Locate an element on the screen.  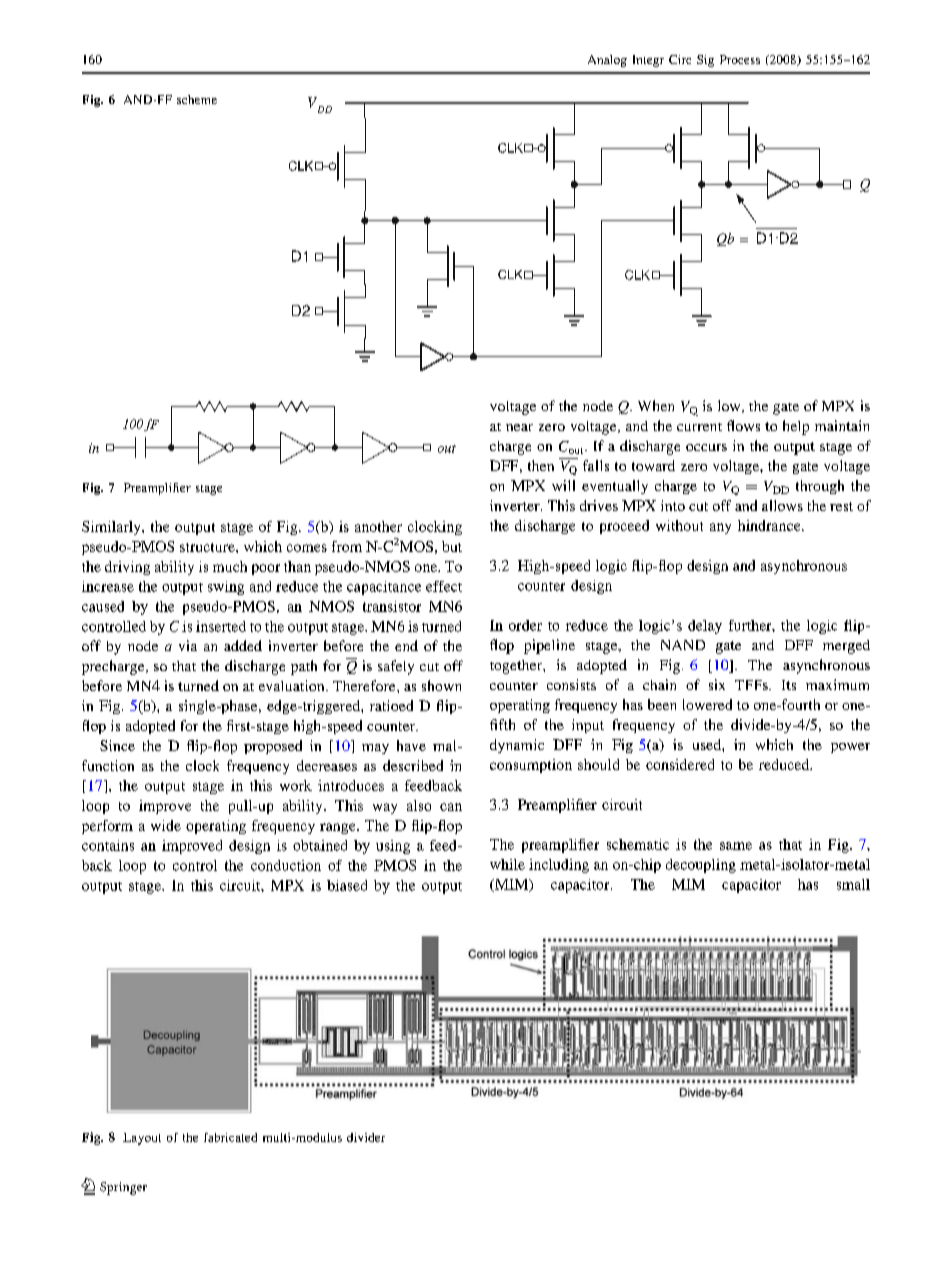
Analog is located at coordinates (607, 61).
